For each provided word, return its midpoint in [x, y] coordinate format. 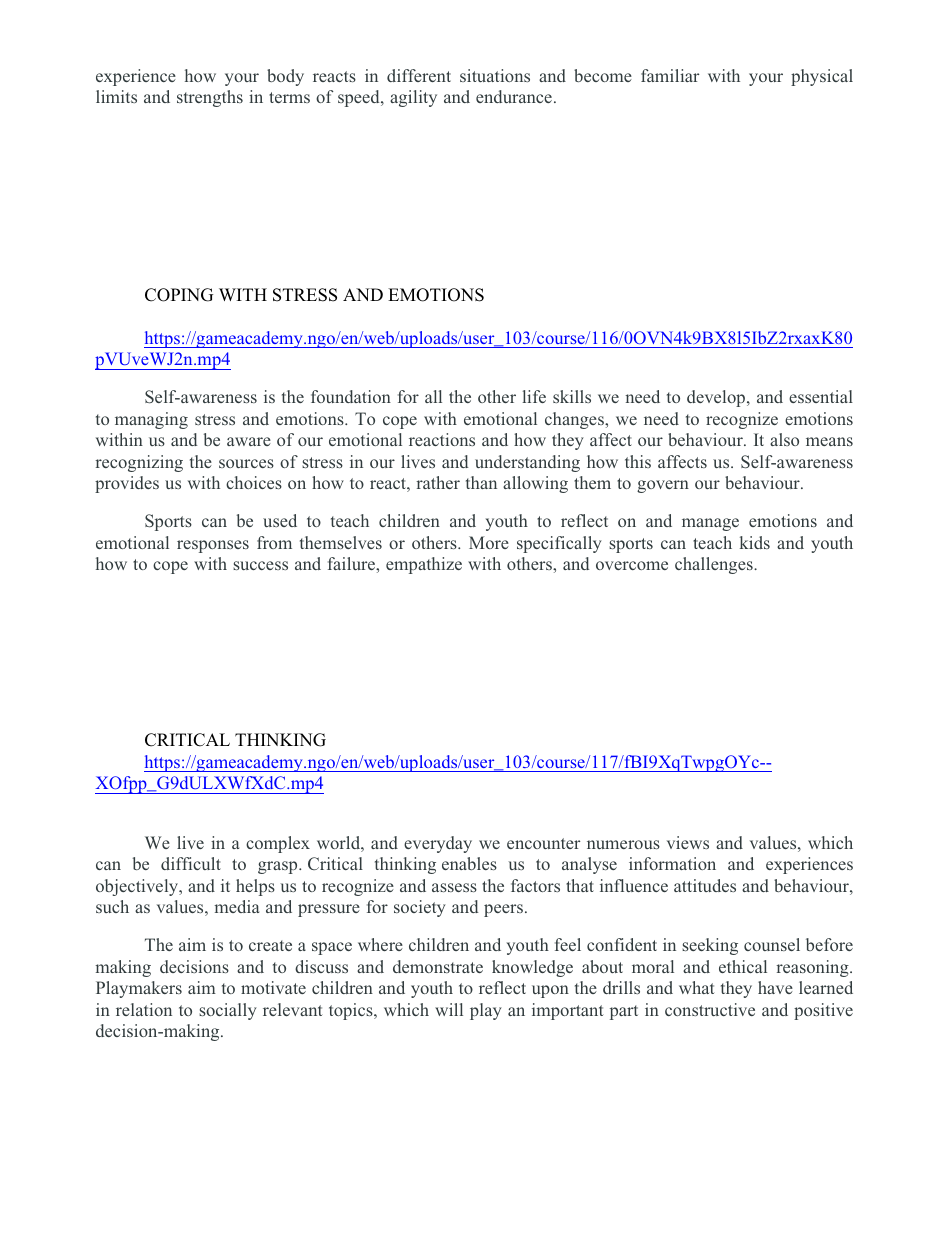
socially [228, 1011]
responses [213, 546]
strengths [210, 98]
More [489, 542]
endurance [514, 96]
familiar [670, 75]
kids [755, 542]
